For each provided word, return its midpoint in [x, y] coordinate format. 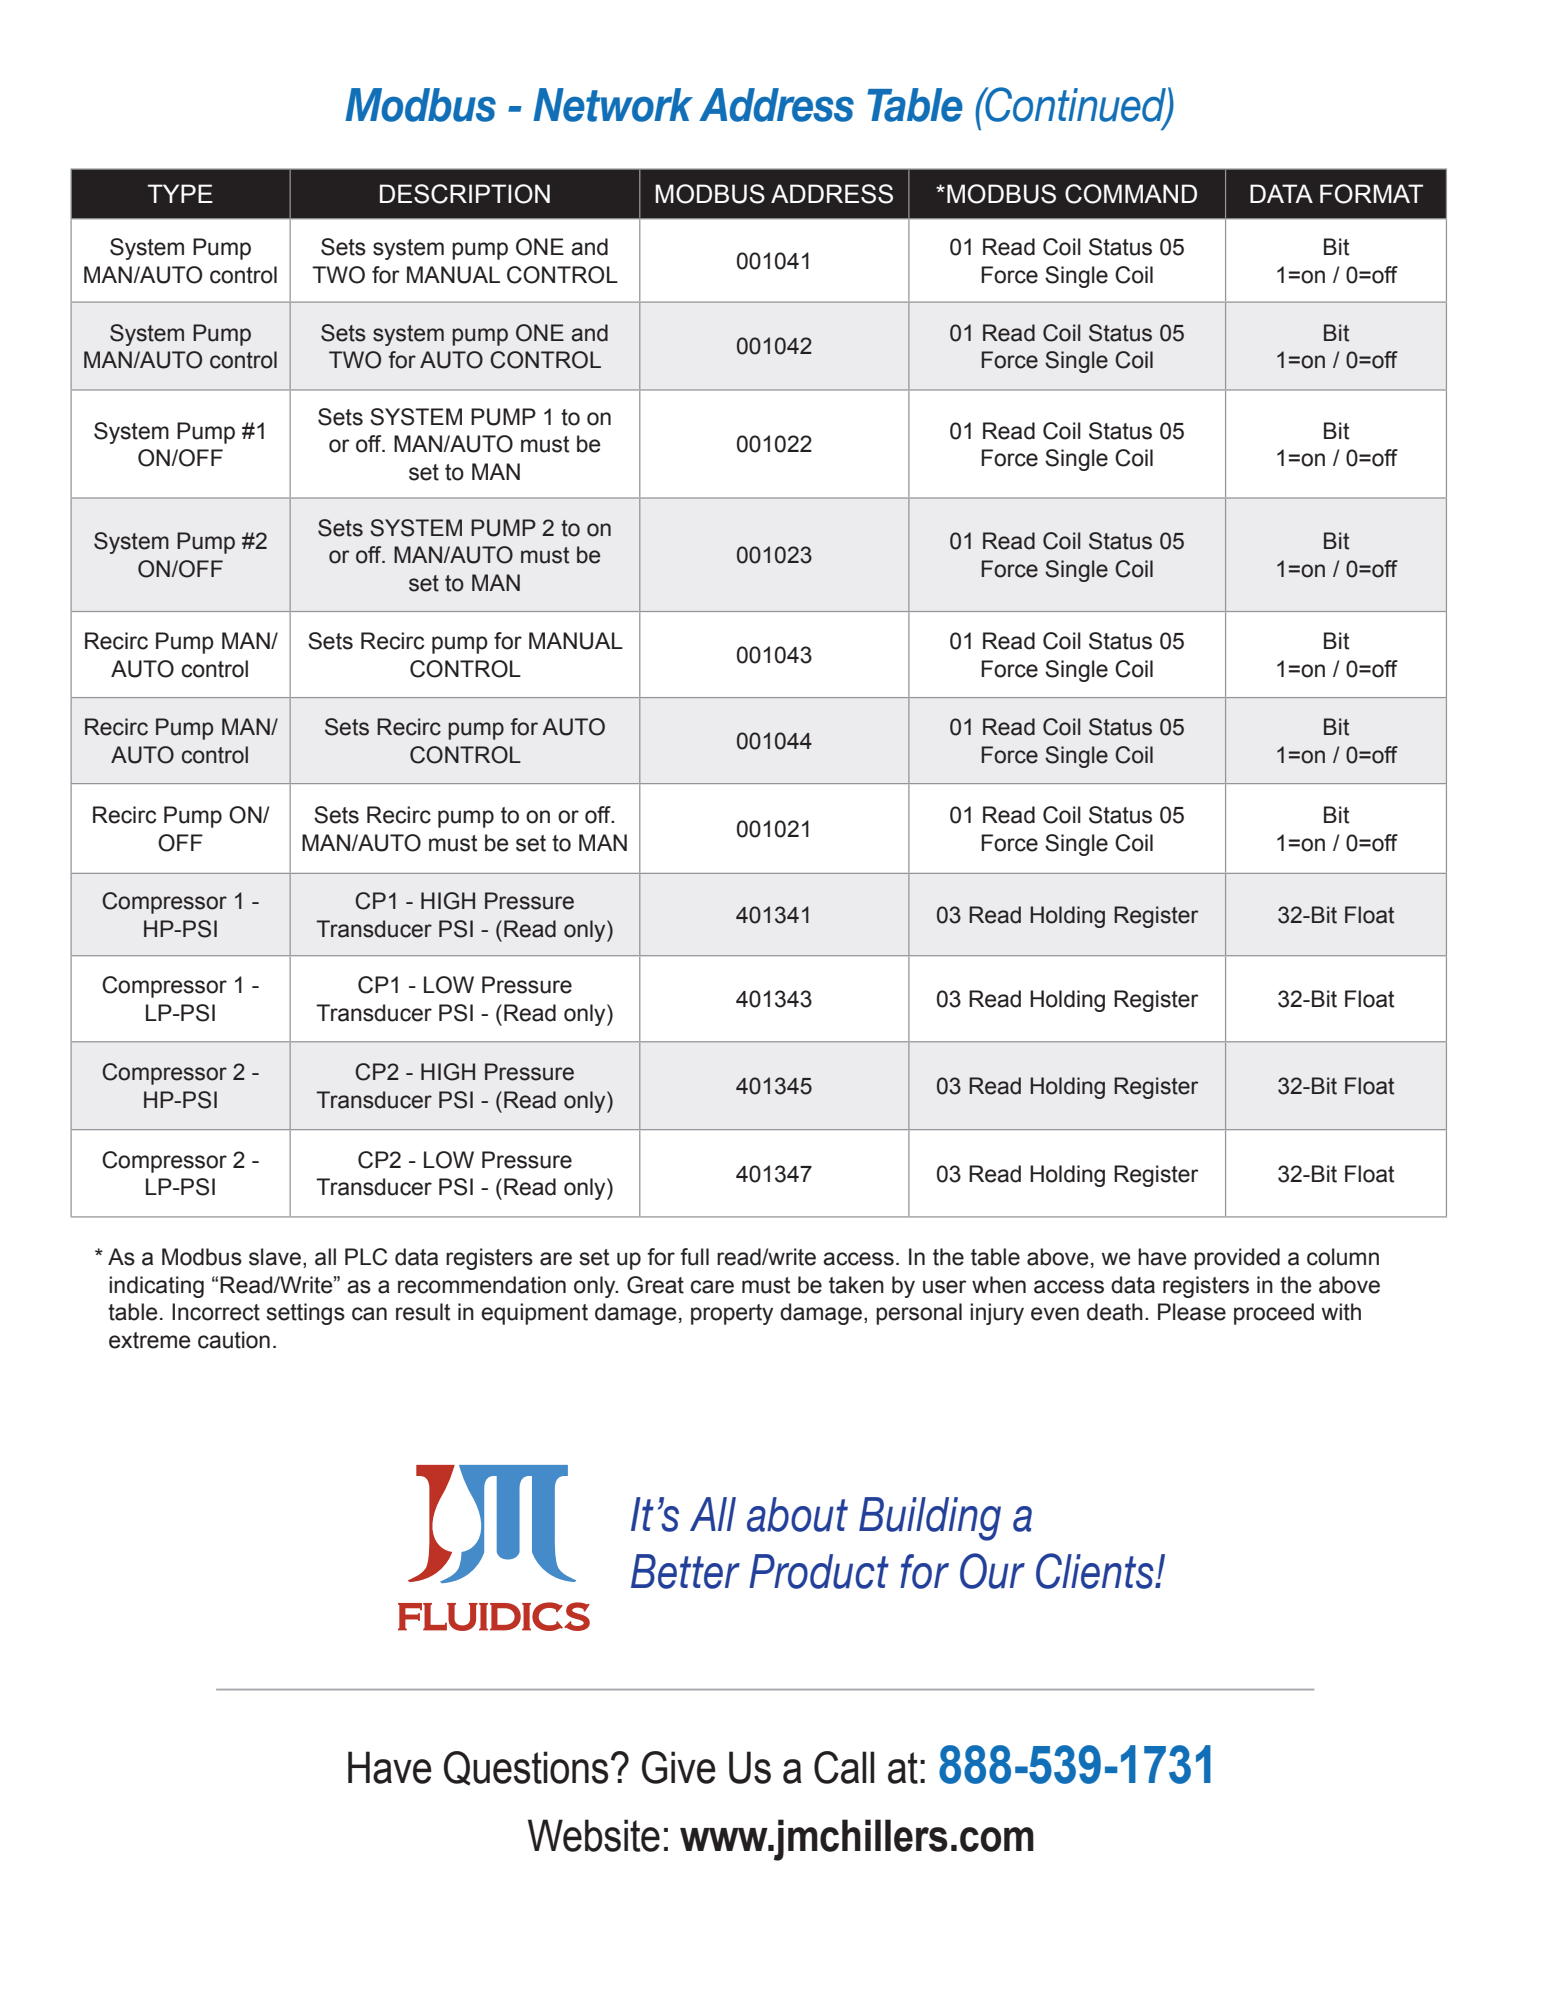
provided [1237, 1259]
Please [1192, 1312]
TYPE [180, 193]
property [732, 1314]
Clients [1096, 1571]
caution [234, 1340]
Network [613, 105]
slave [275, 1257]
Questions [526, 1768]
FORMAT [1371, 194]
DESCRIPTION [465, 194]
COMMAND [1131, 194]
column [1343, 1257]
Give [679, 1767]
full [694, 1257]
